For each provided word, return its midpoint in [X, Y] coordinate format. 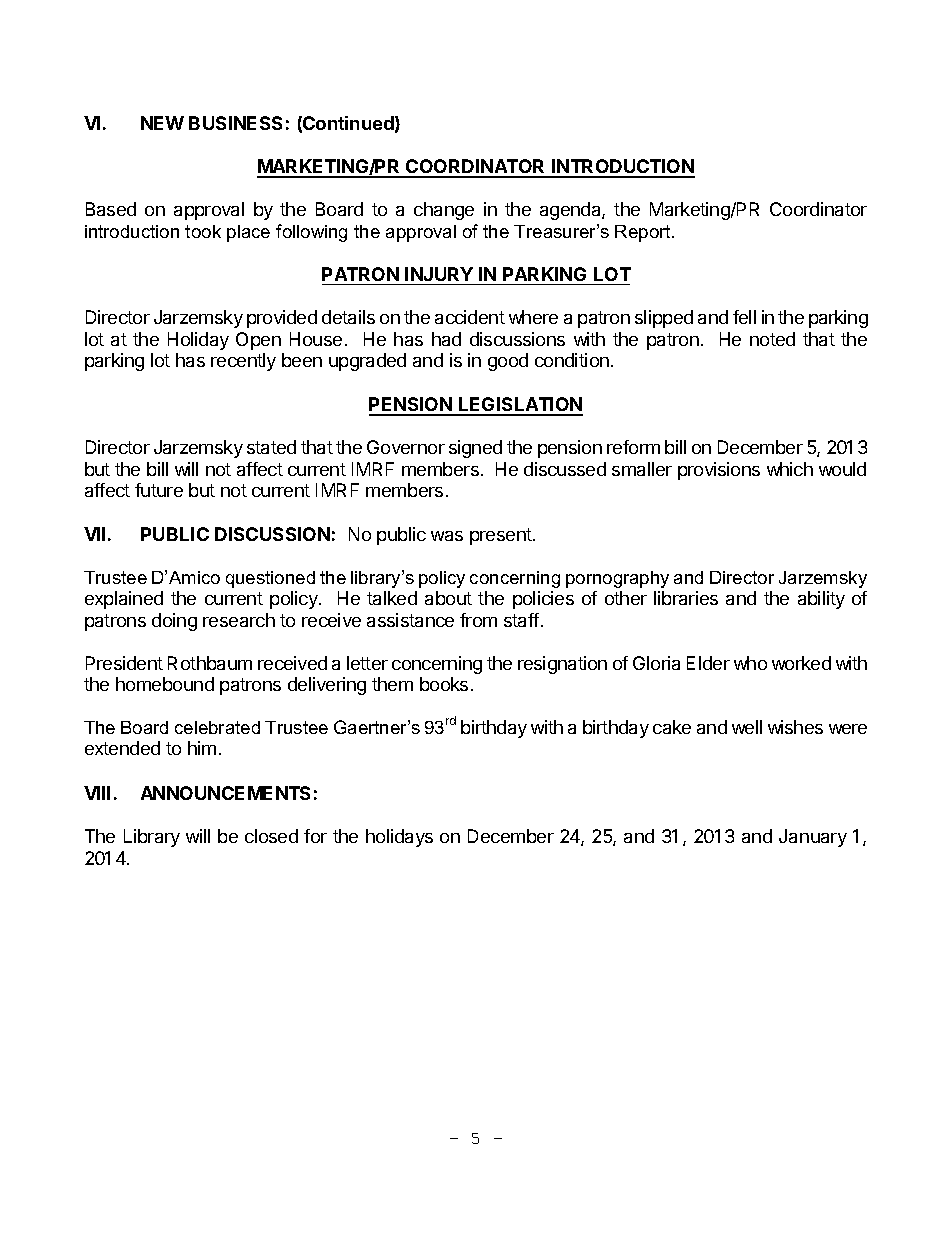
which [790, 469]
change [444, 211]
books [444, 684]
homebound [165, 684]
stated [271, 447]
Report [644, 233]
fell [744, 317]
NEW [162, 123]
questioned [270, 579]
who [750, 663]
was [447, 536]
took [203, 231]
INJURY [439, 274]
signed [475, 449]
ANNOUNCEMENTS [225, 793]
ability [821, 600]
